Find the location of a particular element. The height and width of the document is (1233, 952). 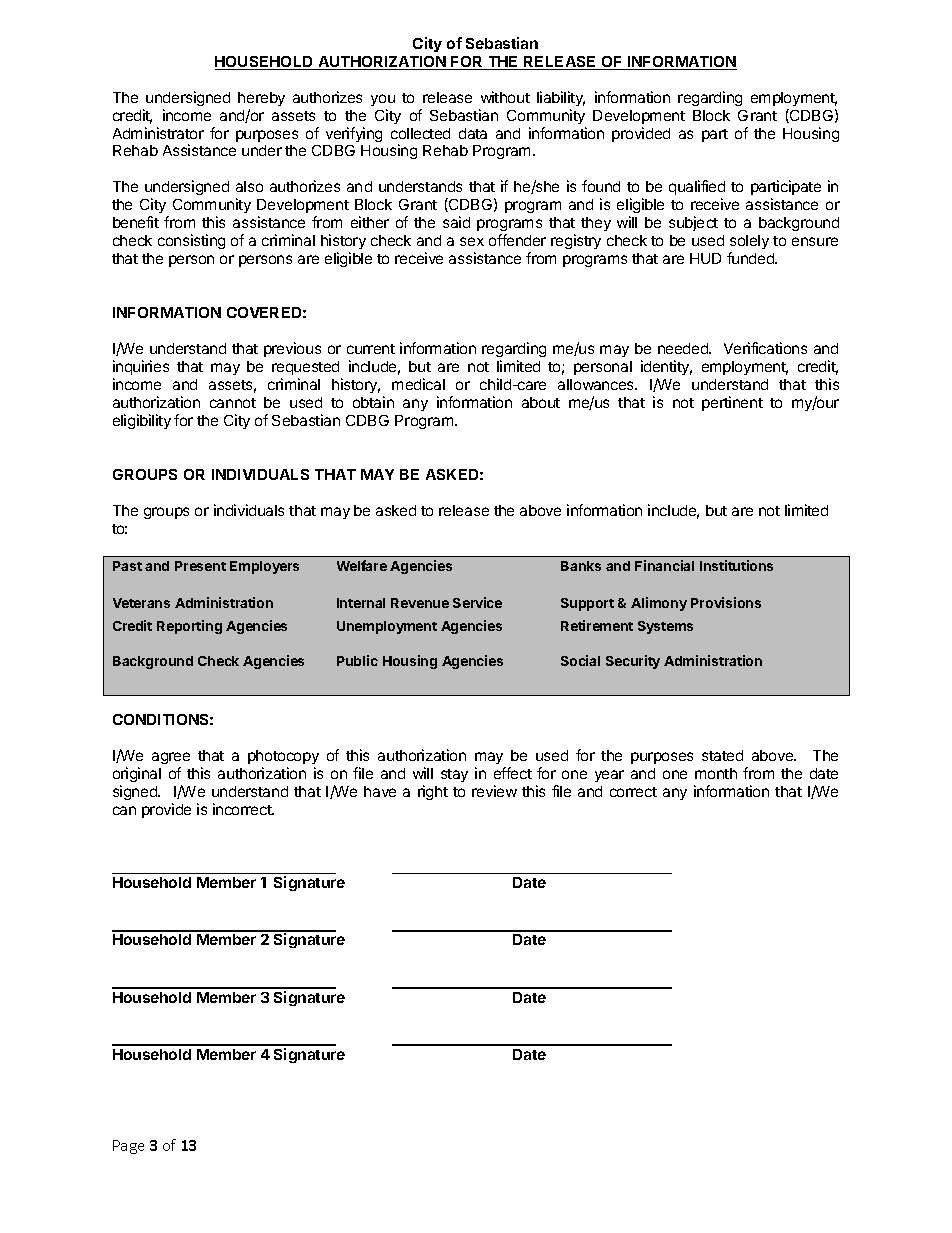

right is located at coordinates (433, 792).
